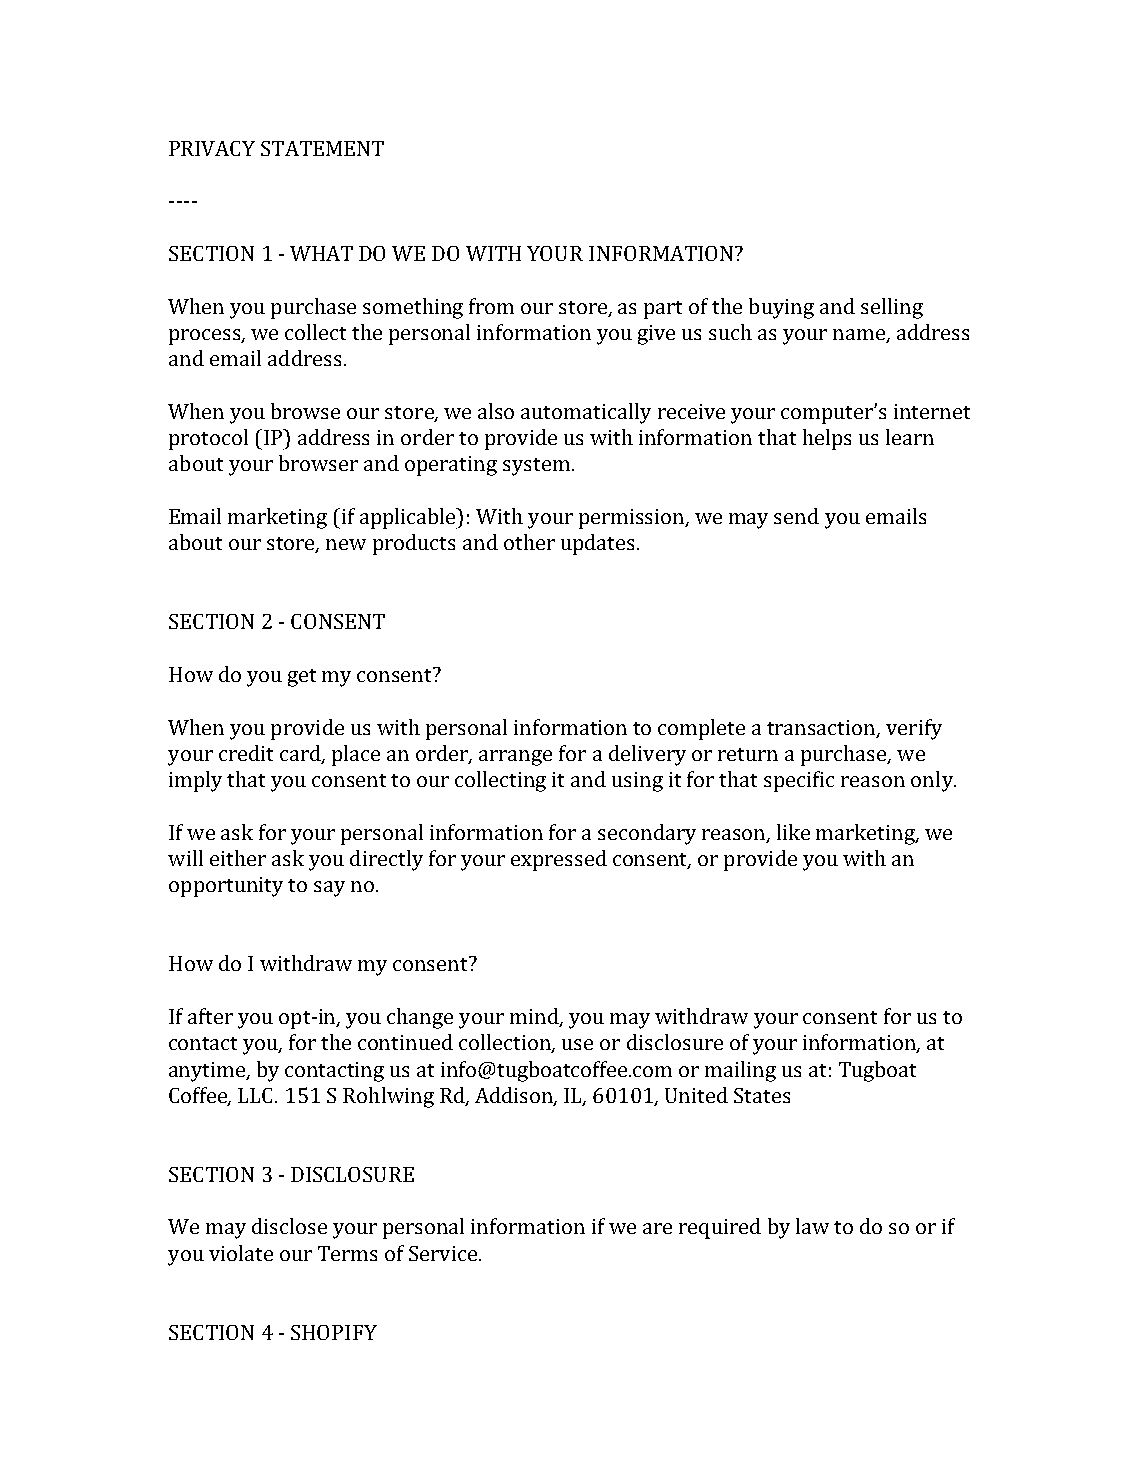  Describe the element at coordinates (491, 306) in the screenshot. I see `from` at that location.
